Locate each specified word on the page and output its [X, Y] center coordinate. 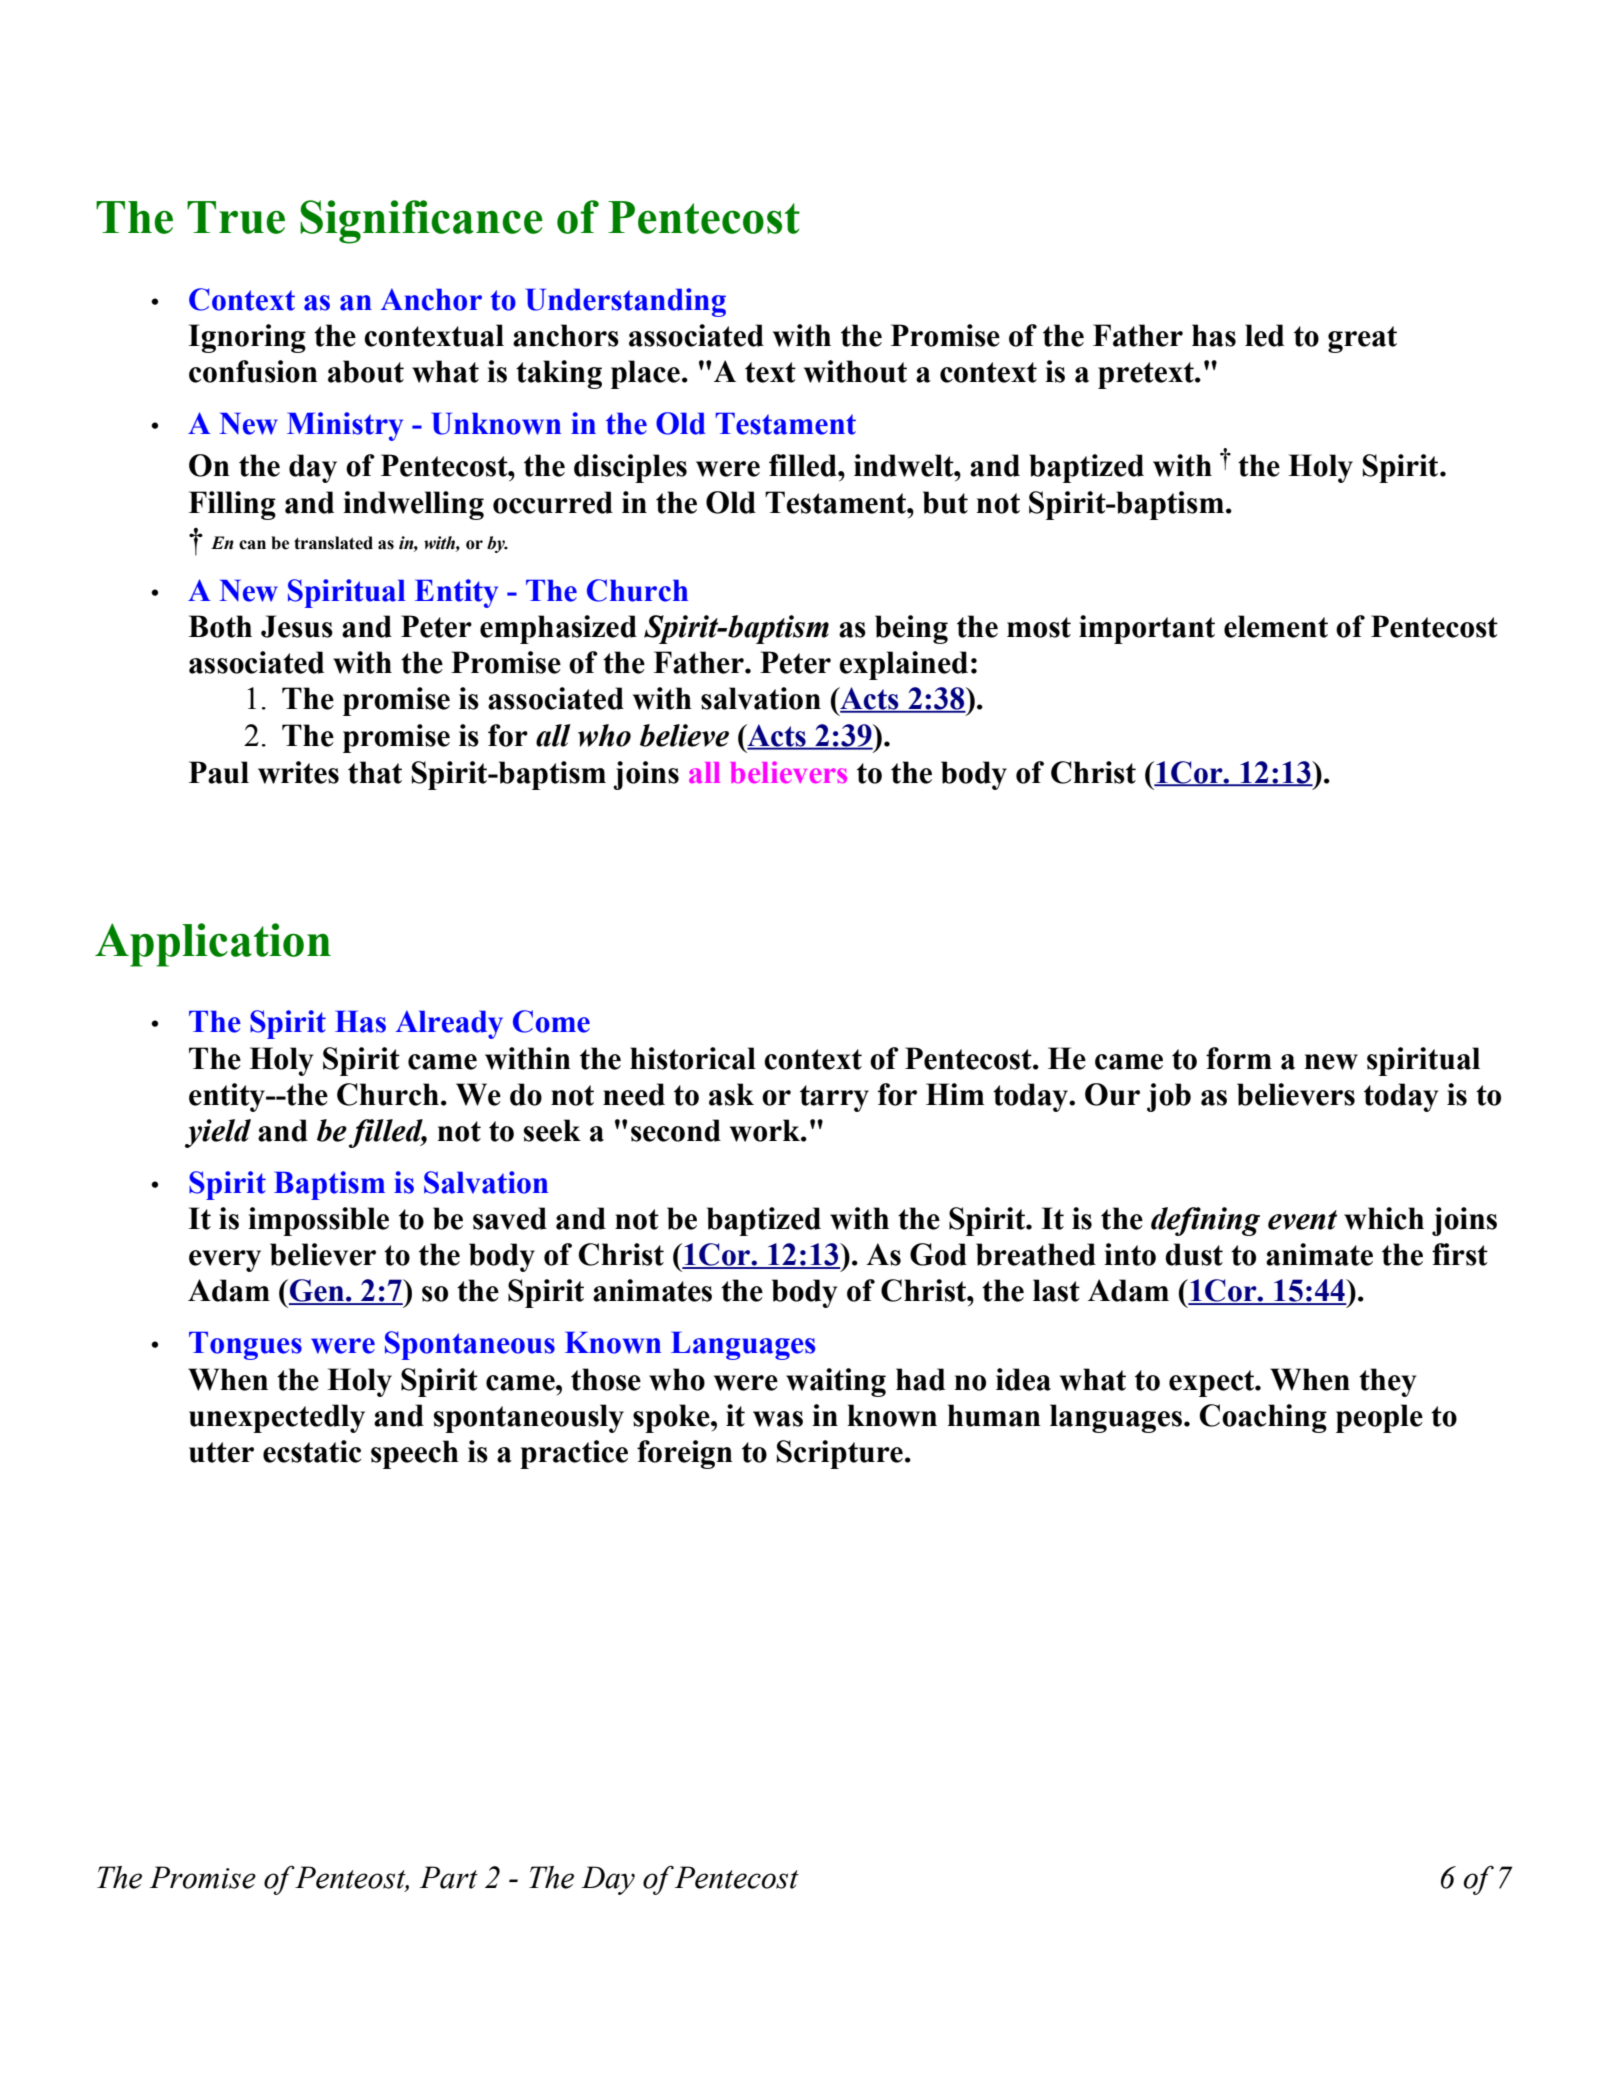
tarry [834, 1098]
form [1239, 1058]
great [1362, 339]
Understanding [626, 302]
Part [448, 1877]
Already [449, 1024]
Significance [421, 222]
